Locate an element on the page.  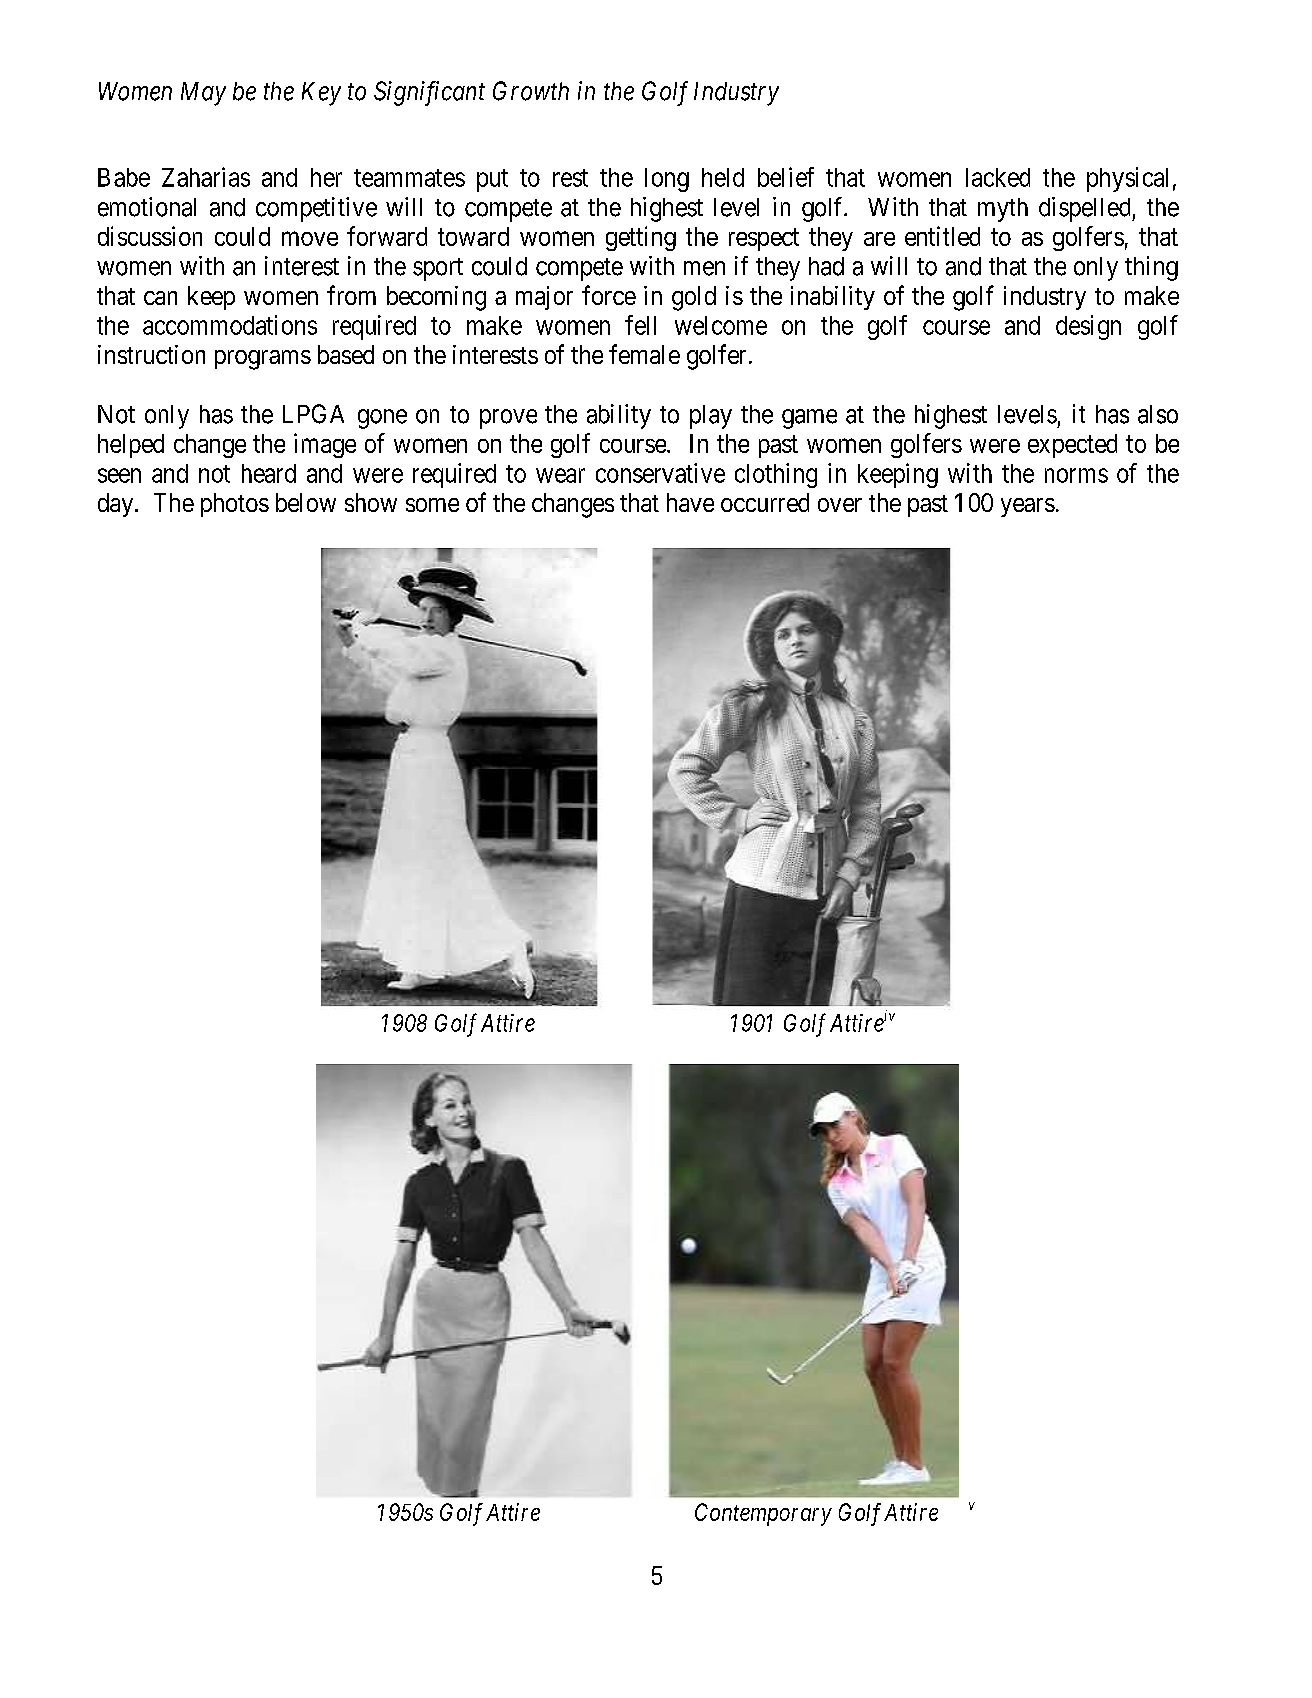
lacked is located at coordinates (998, 177).
